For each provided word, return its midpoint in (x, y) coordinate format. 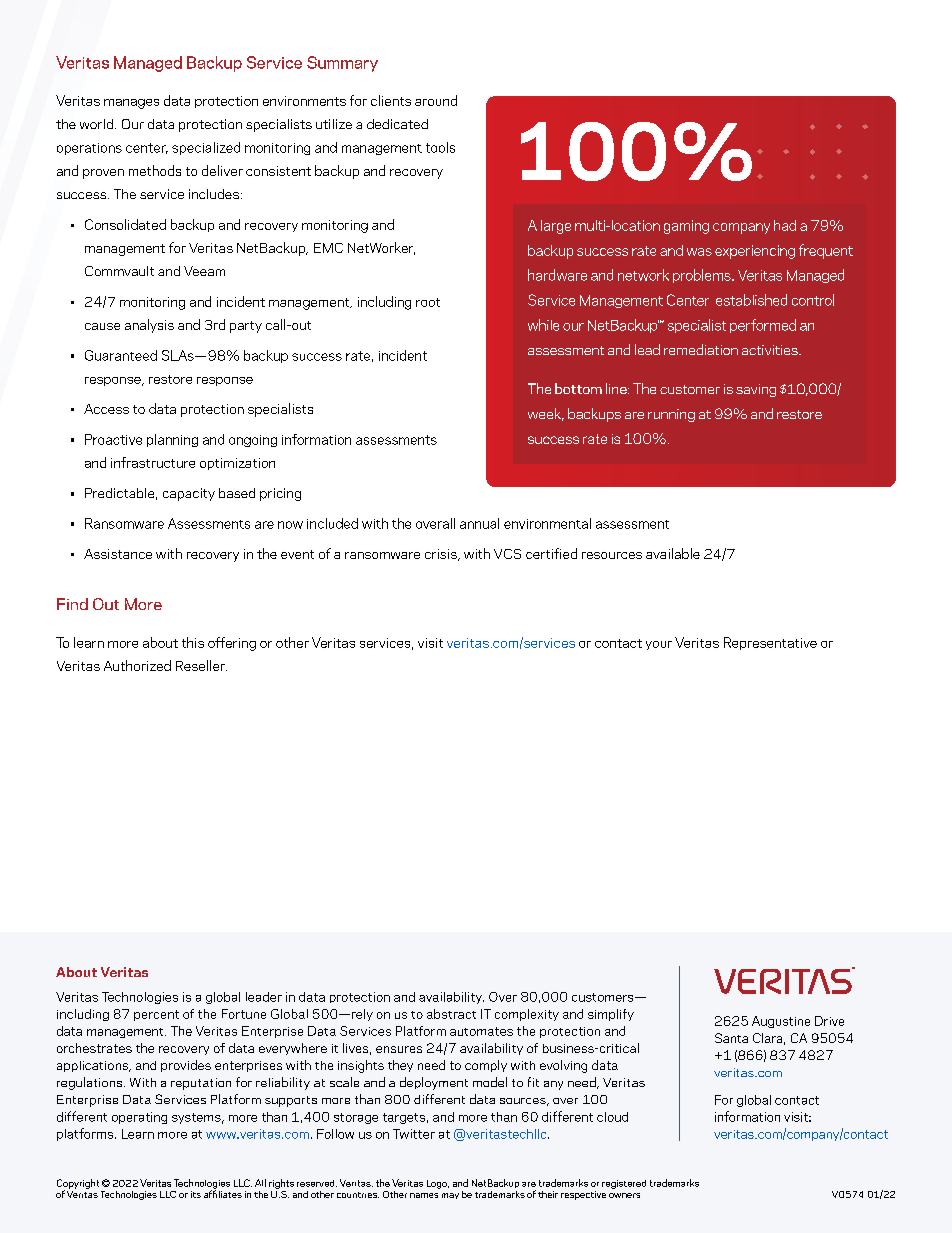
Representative (770, 643)
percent (156, 1015)
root (428, 302)
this (193, 642)
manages (131, 104)
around (436, 100)
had (785, 225)
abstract (451, 1014)
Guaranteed (121, 355)
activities (771, 350)
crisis (442, 555)
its (196, 1194)
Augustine (781, 1022)
